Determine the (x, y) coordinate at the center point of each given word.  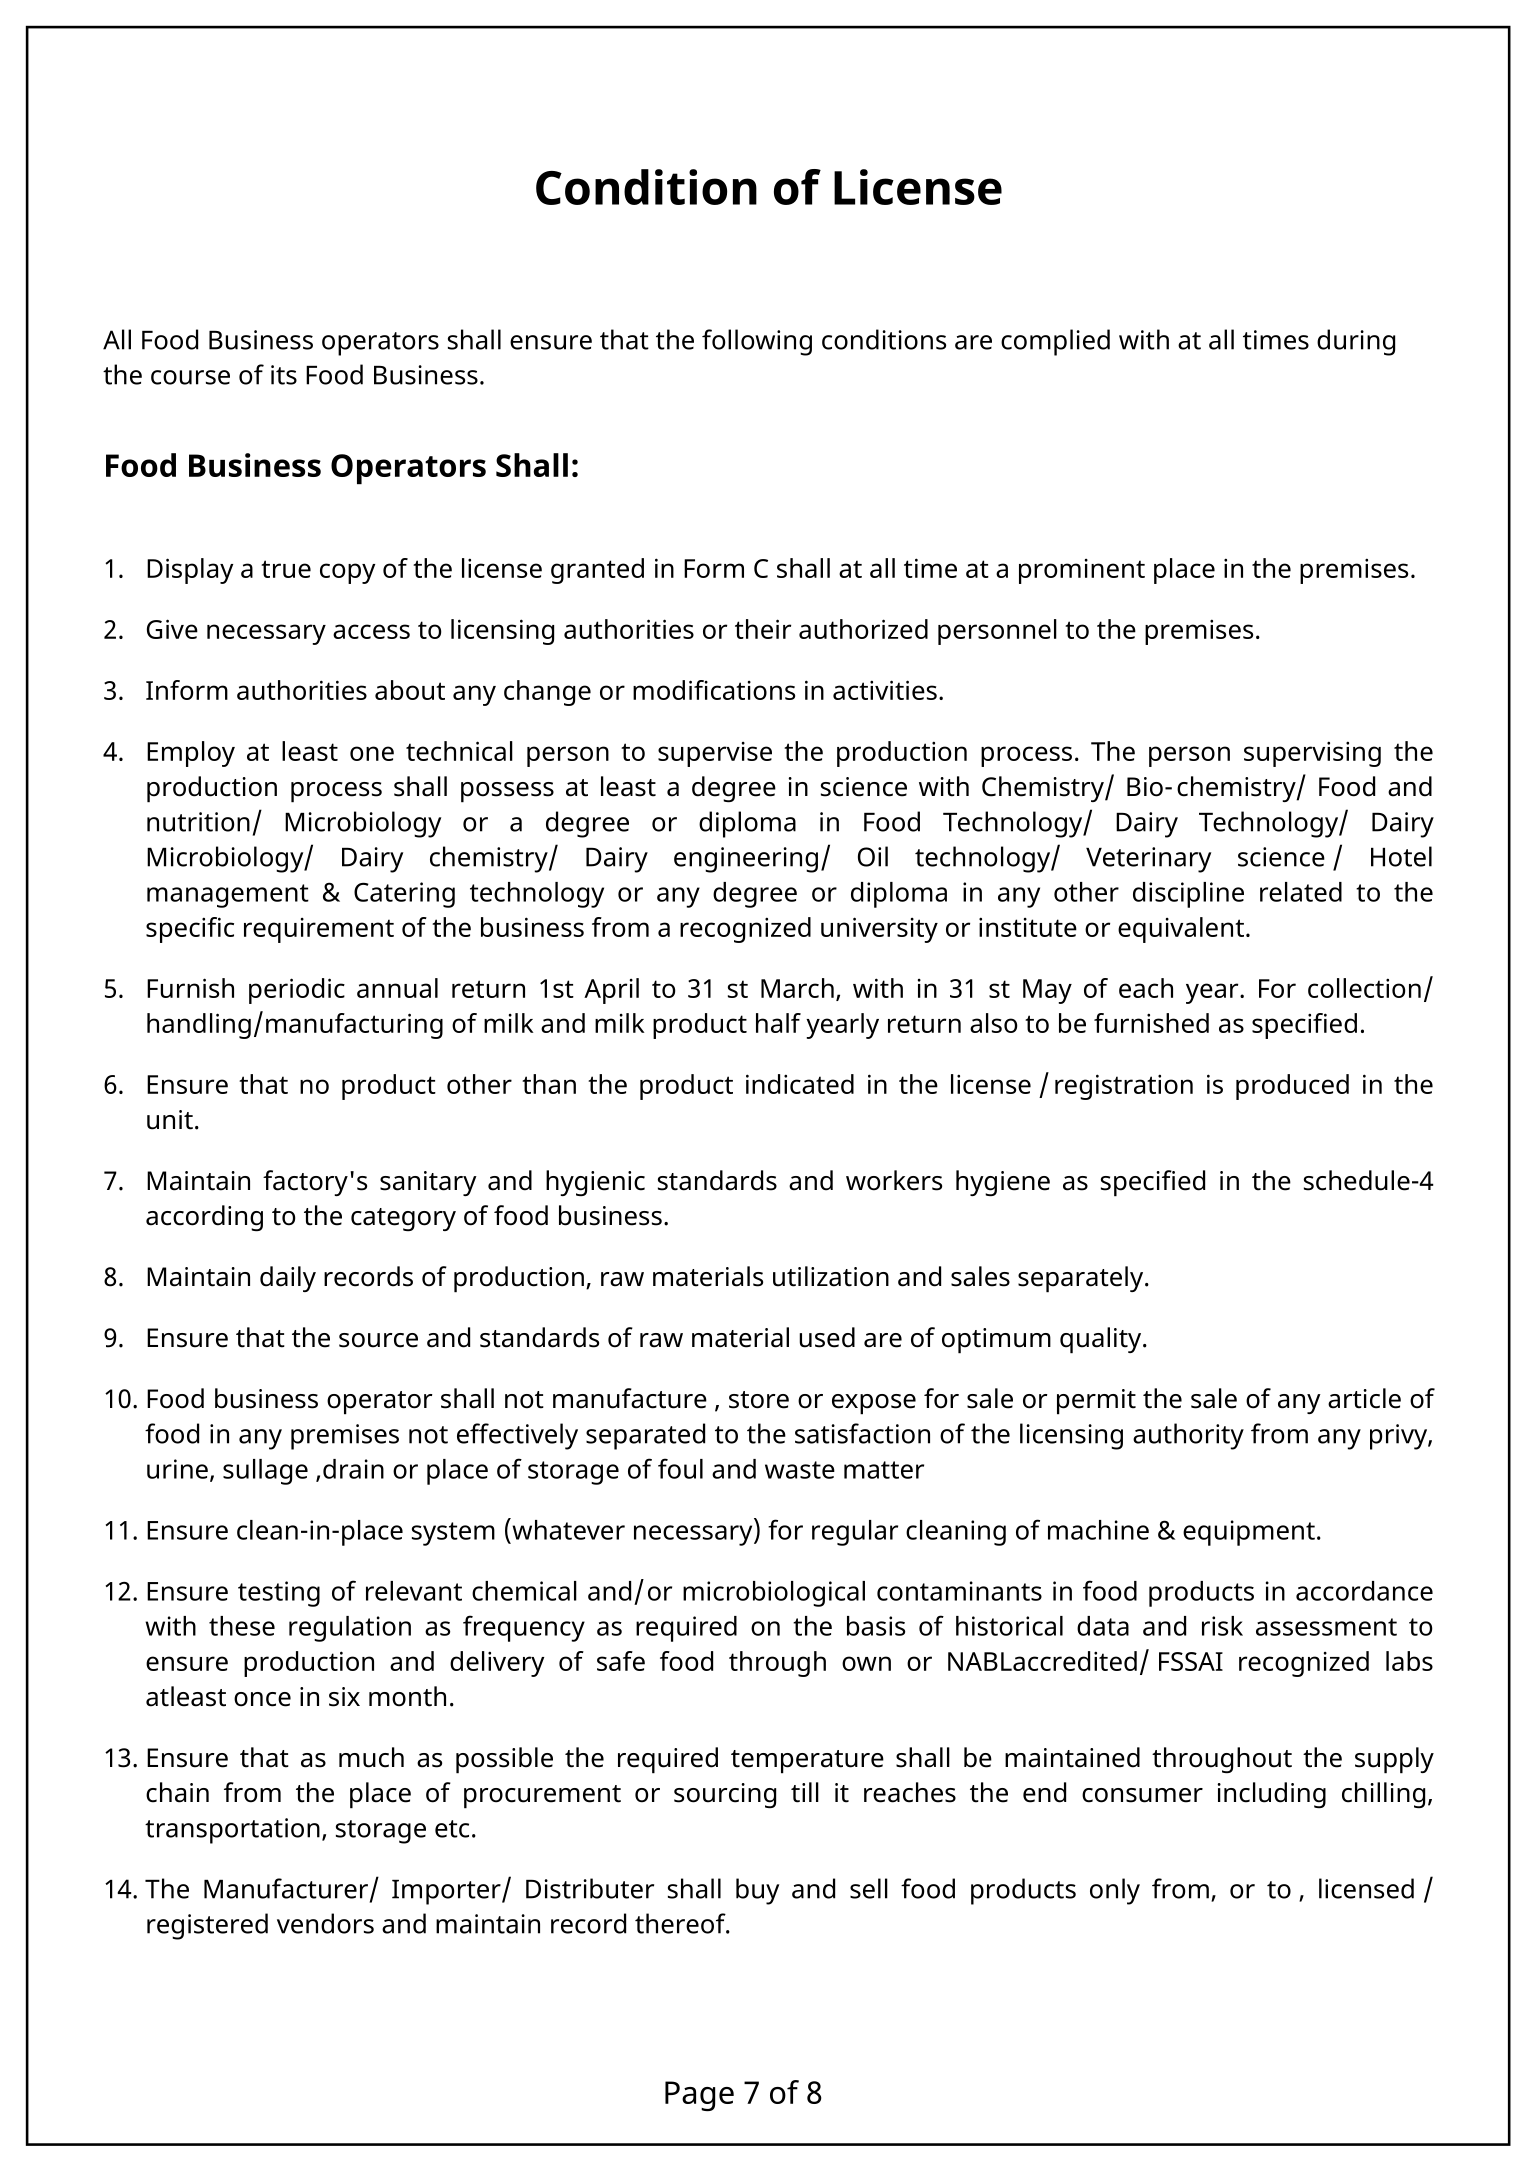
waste (800, 1470)
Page (699, 2096)
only (1115, 1891)
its (284, 375)
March (797, 988)
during (1356, 342)
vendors (325, 1923)
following (757, 342)
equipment (1249, 1533)
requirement (319, 930)
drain (353, 1469)
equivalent (1181, 930)
